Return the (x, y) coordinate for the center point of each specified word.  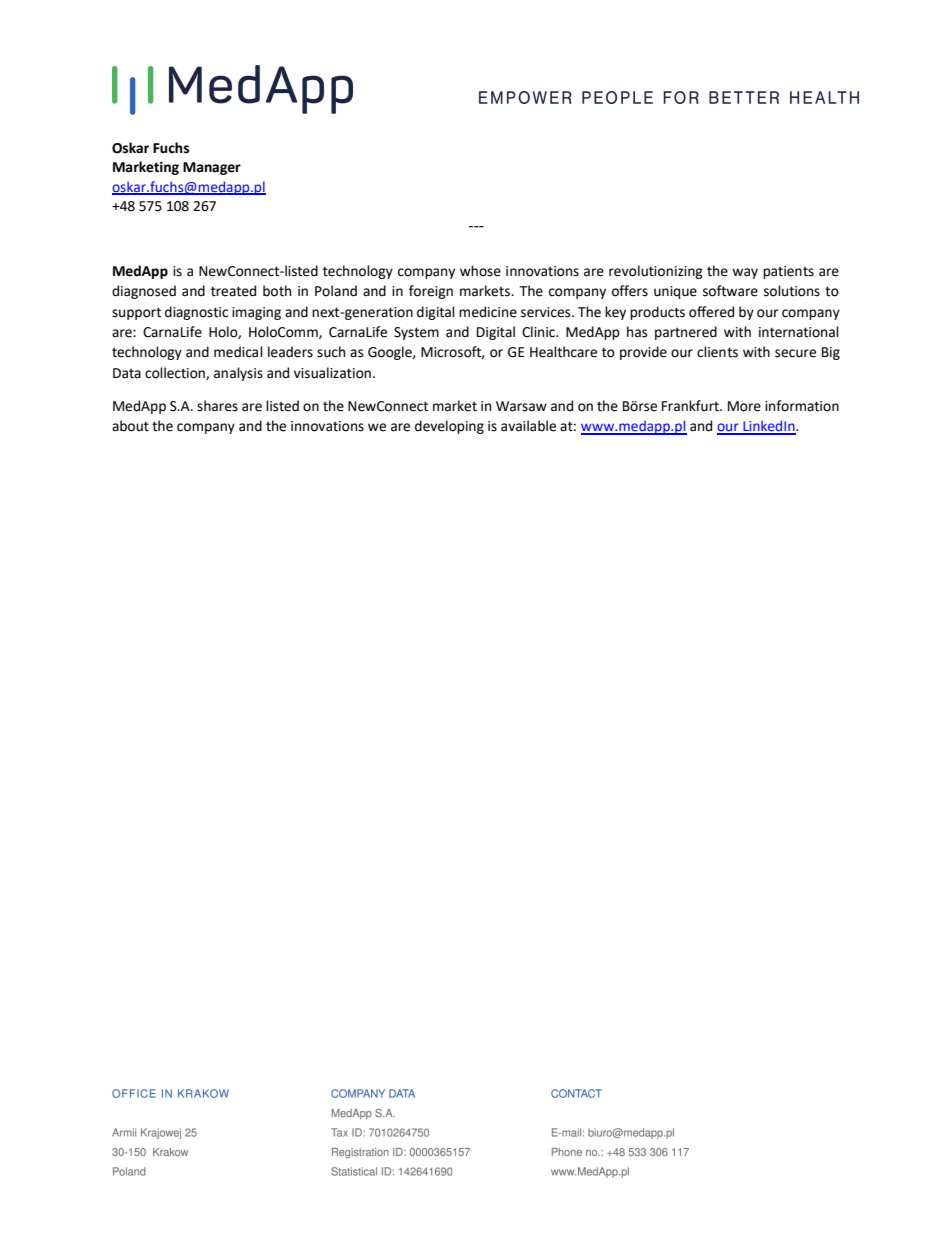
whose (480, 271)
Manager (212, 168)
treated (233, 291)
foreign (431, 292)
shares (217, 406)
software (730, 291)
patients (788, 272)
